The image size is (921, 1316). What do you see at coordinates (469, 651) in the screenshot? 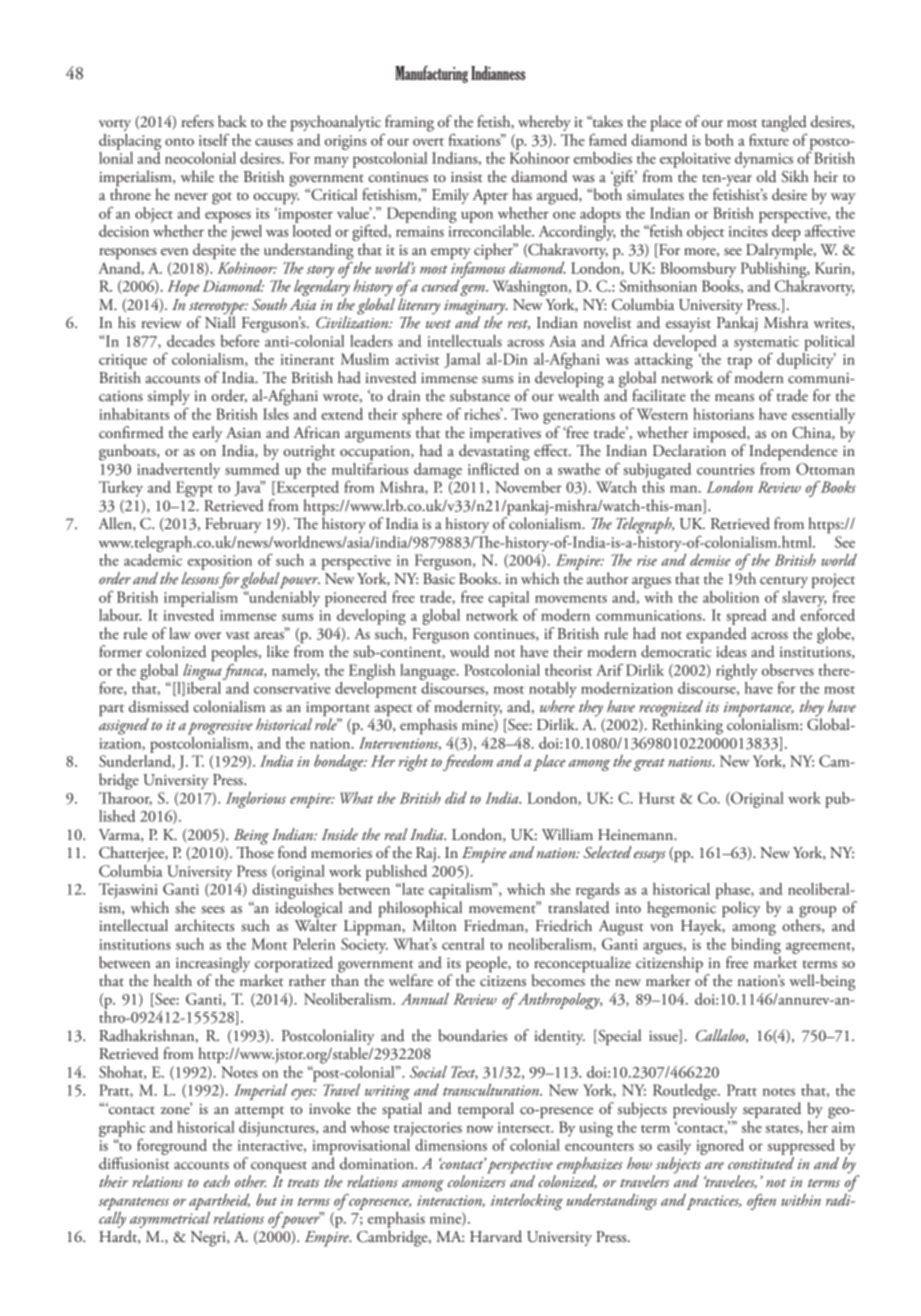
I see `would` at bounding box center [469, 651].
